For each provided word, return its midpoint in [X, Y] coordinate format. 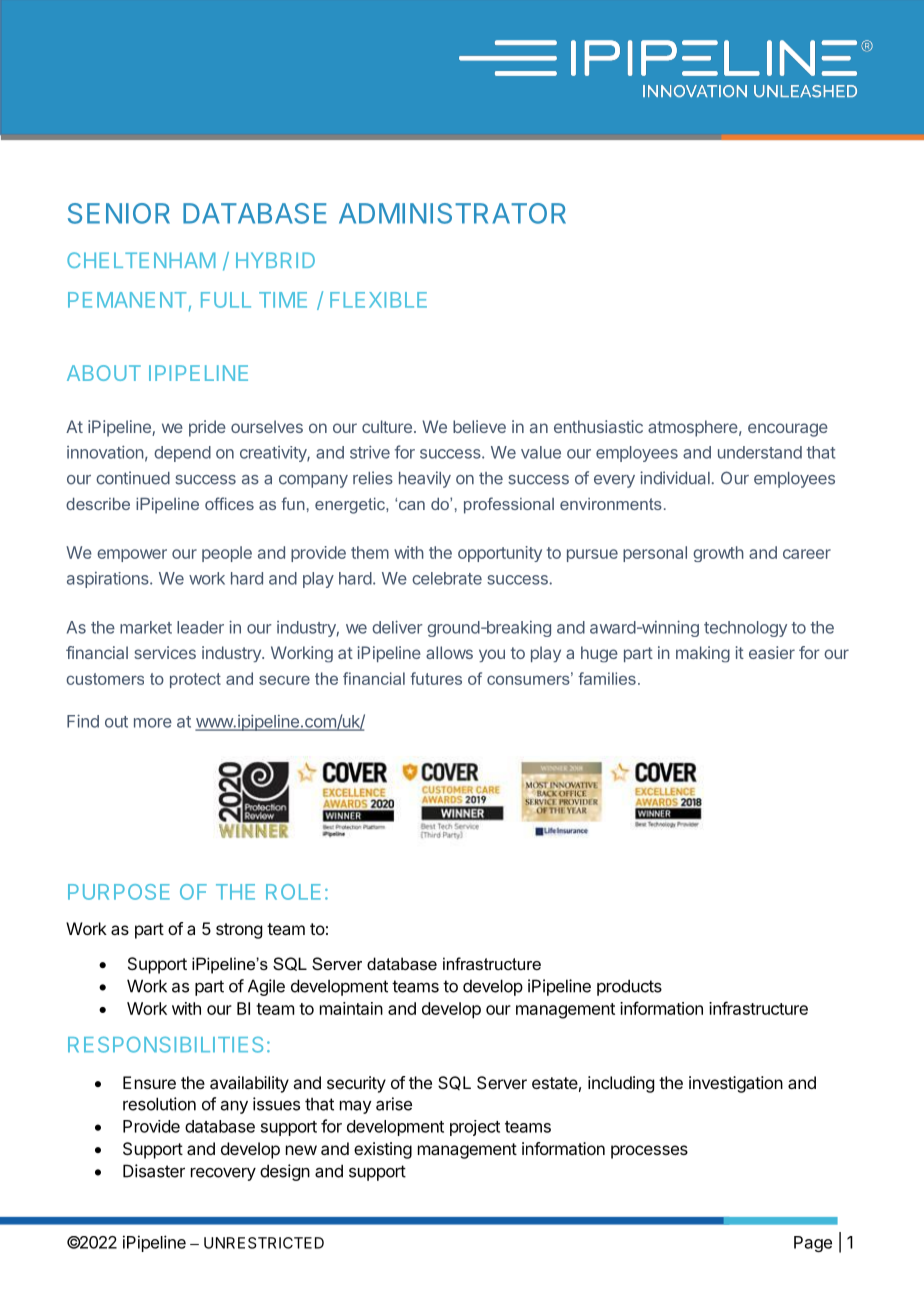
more [153, 723]
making [703, 654]
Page [813, 1244]
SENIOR [119, 213]
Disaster [154, 1171]
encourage [788, 430]
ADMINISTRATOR [452, 213]
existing [383, 1150]
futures [436, 678]
